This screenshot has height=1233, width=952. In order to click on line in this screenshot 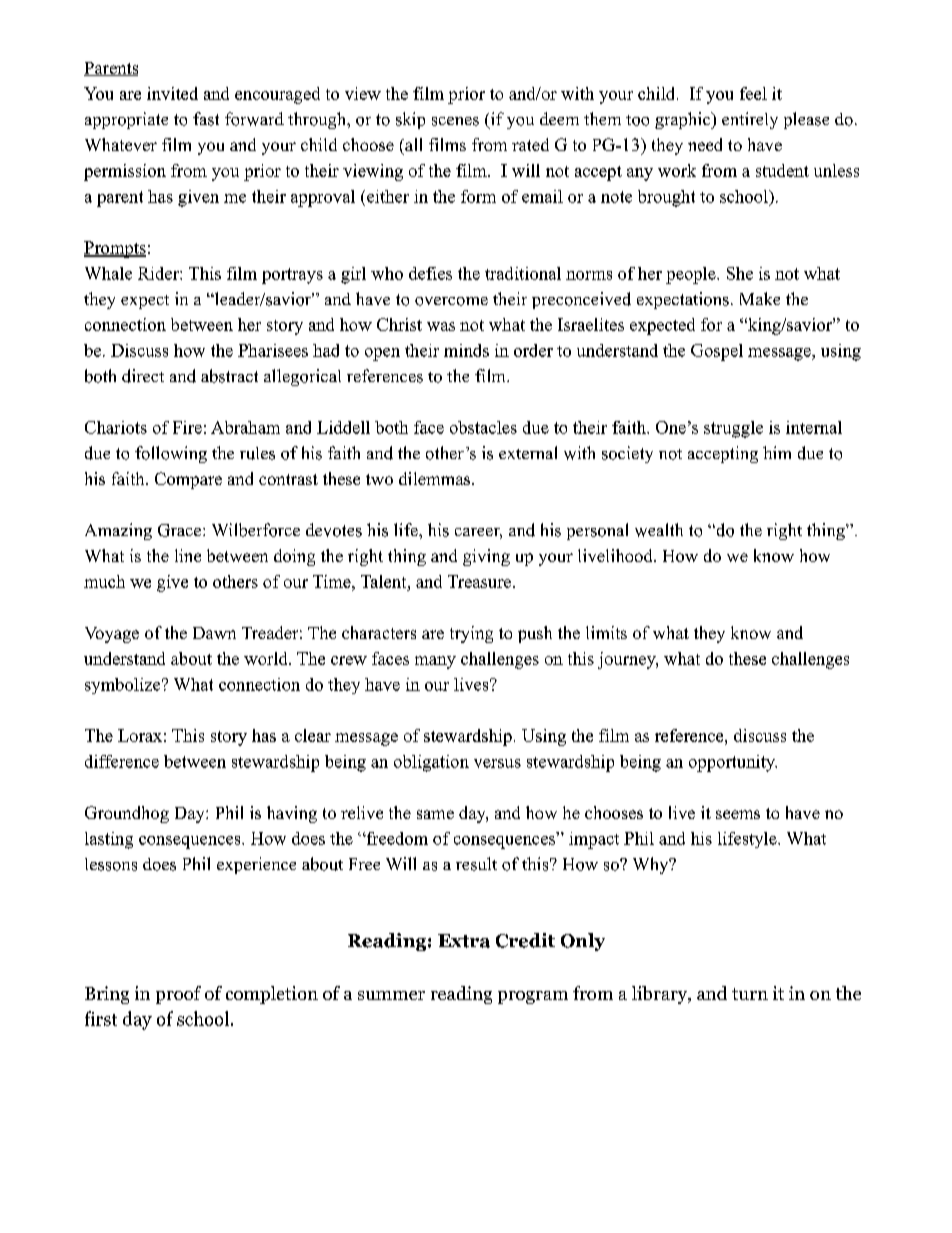, I will do `click(188, 555)`.
